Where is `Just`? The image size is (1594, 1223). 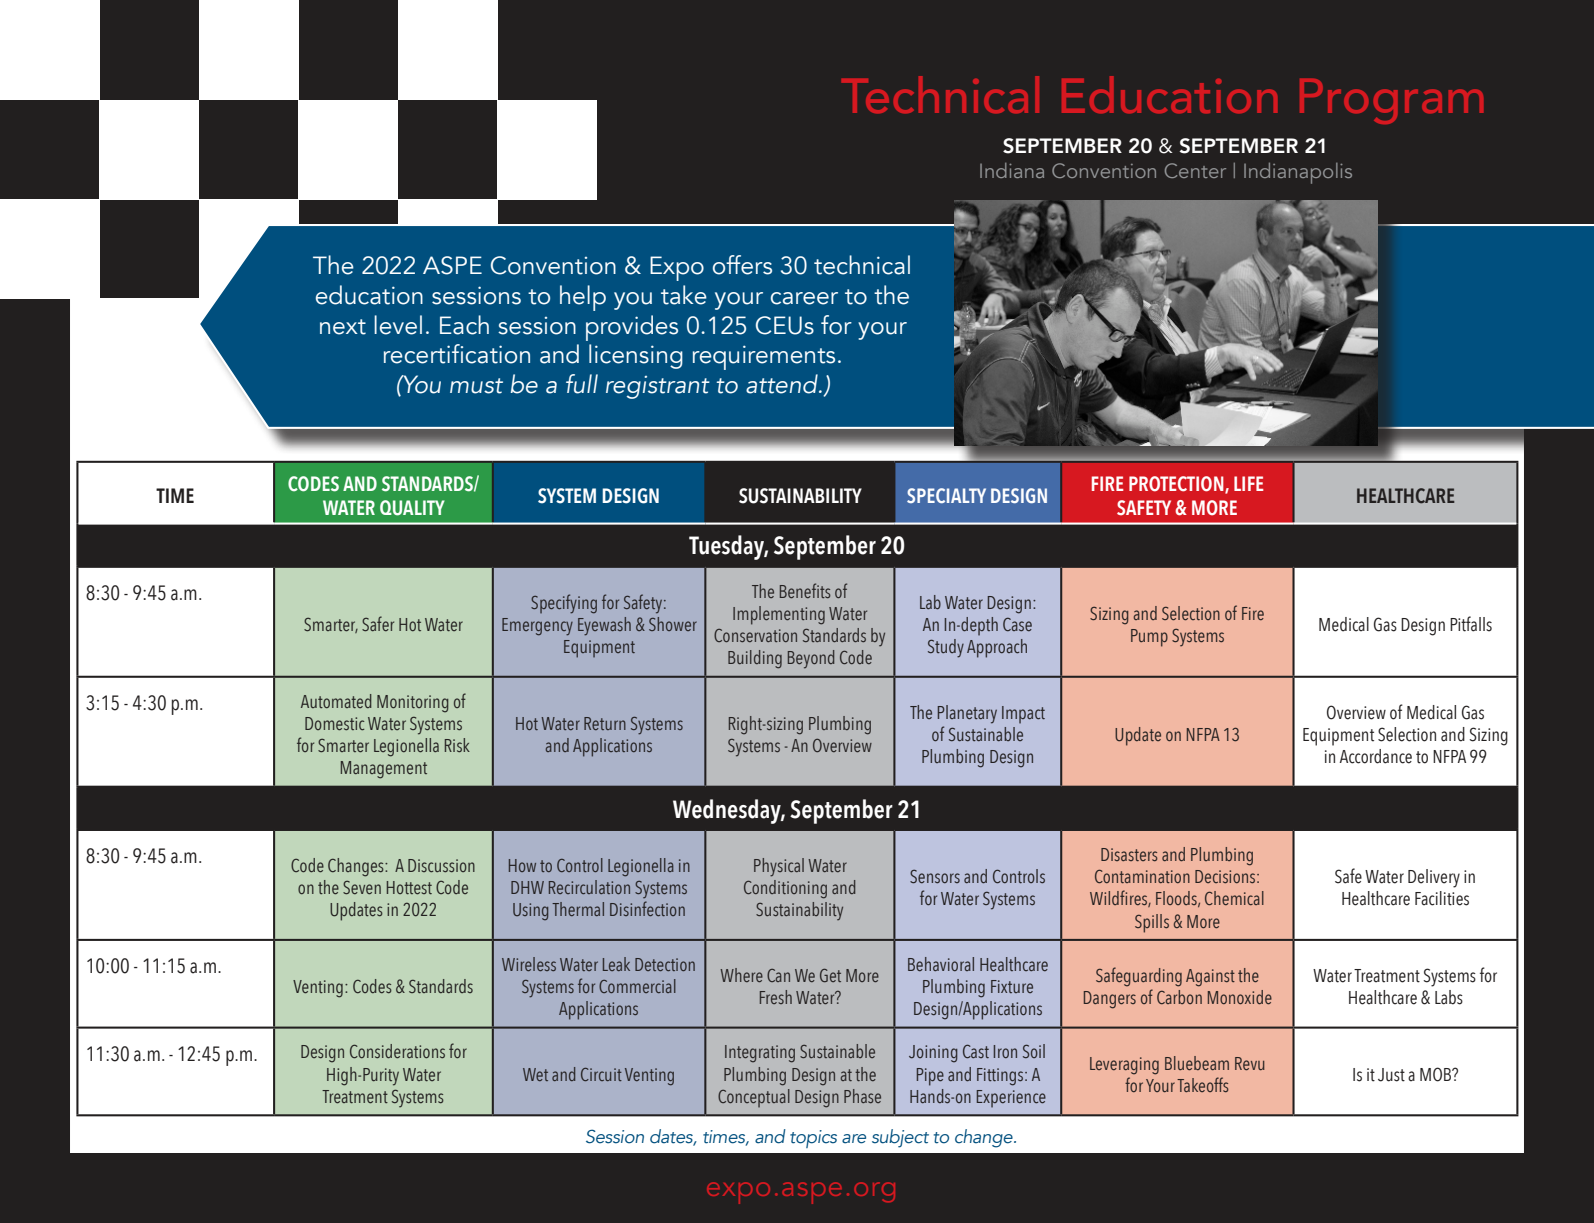
Just is located at coordinates (1391, 1075).
